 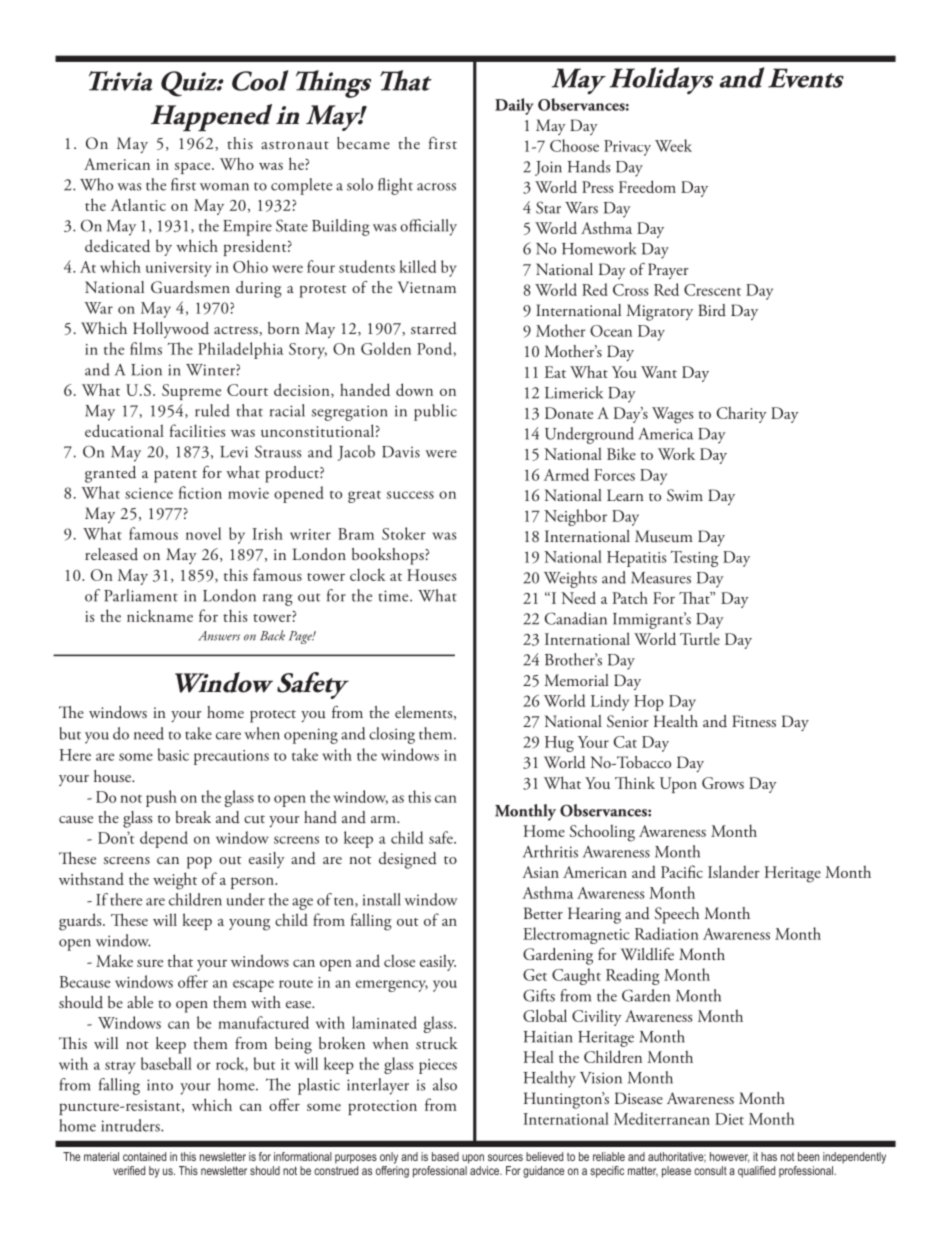 I want to click on based, so click(x=445, y=1156).
